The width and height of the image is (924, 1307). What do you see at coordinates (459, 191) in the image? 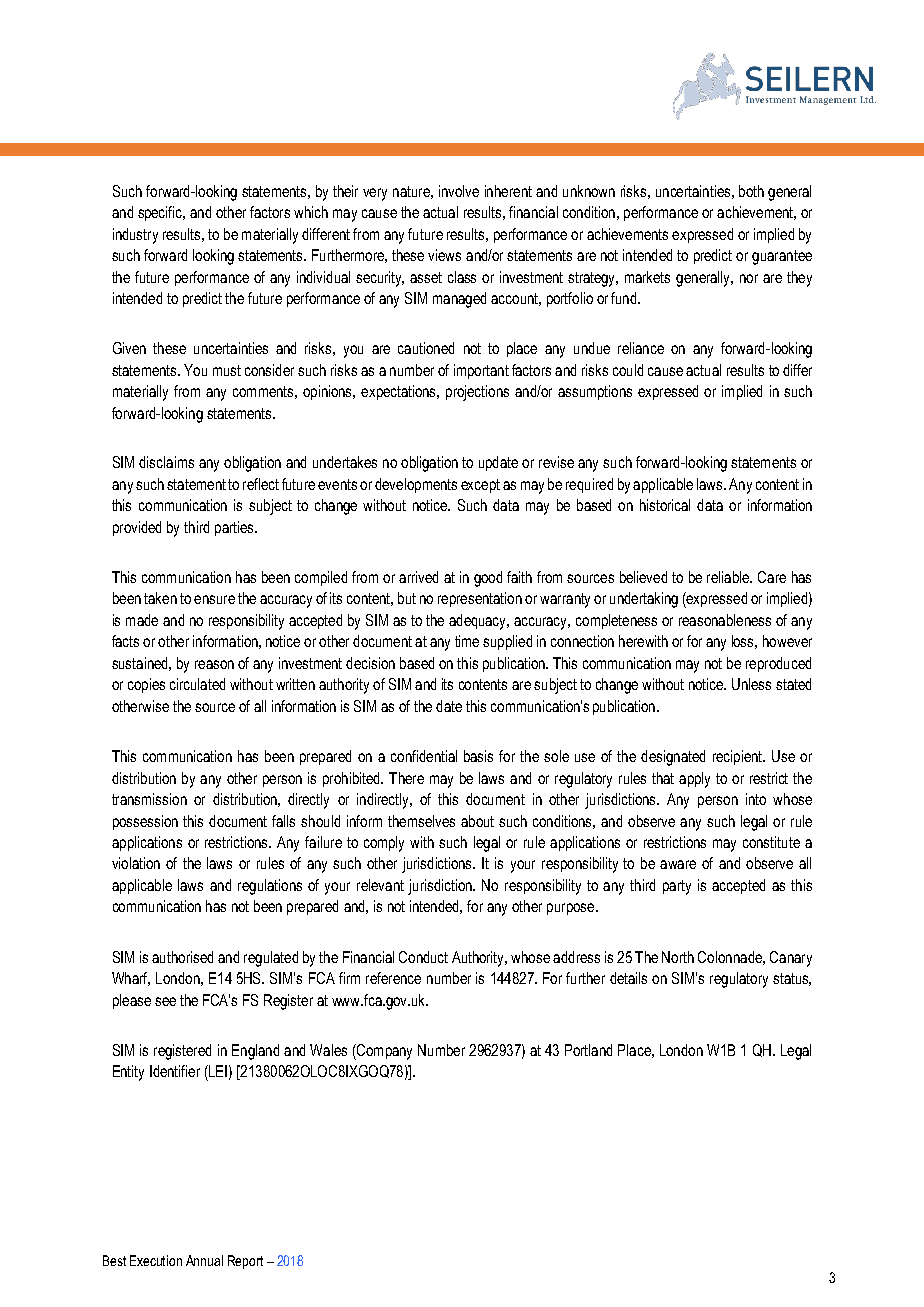
I see `involve` at bounding box center [459, 191].
